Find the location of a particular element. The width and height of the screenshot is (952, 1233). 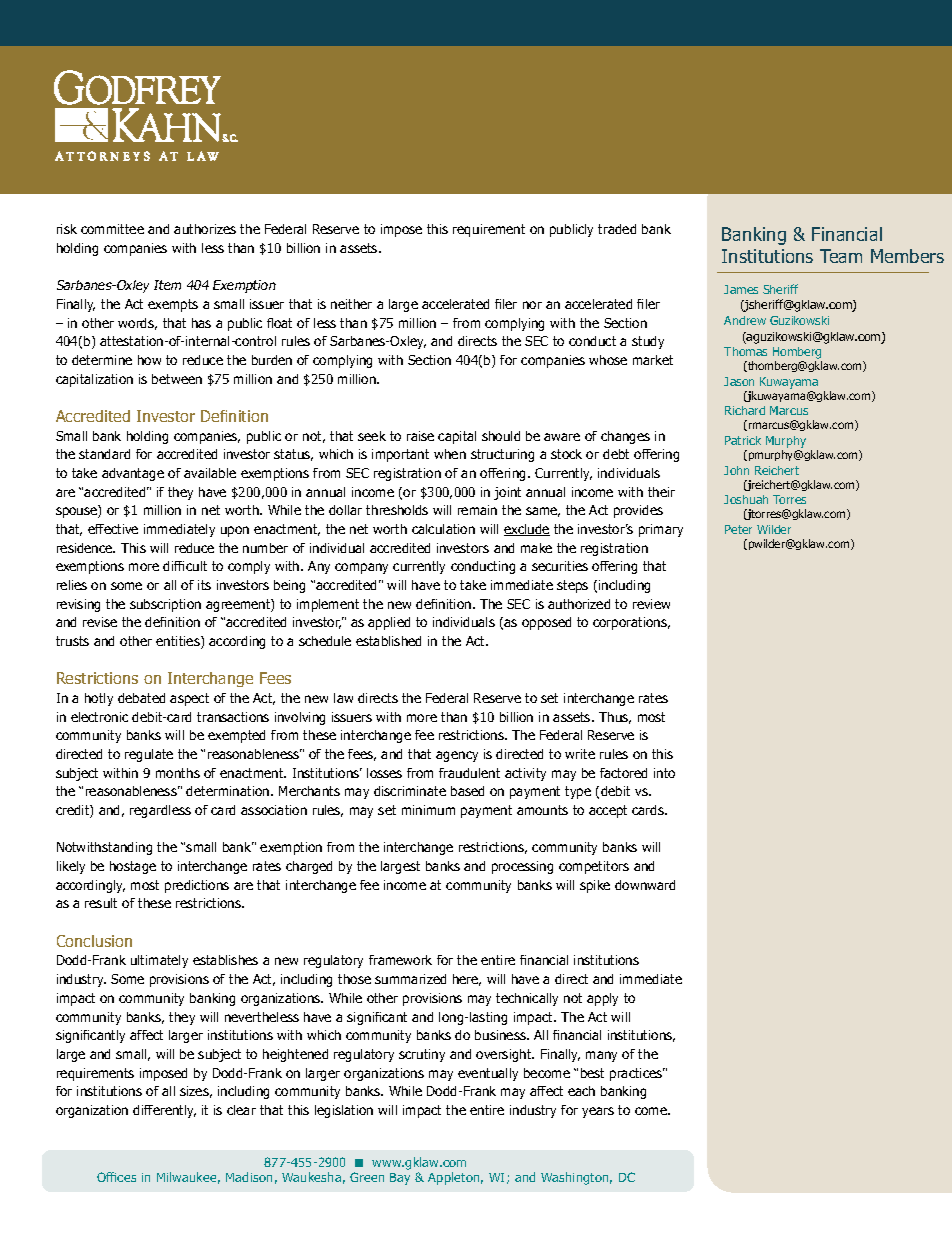

authorizes is located at coordinates (205, 229).
